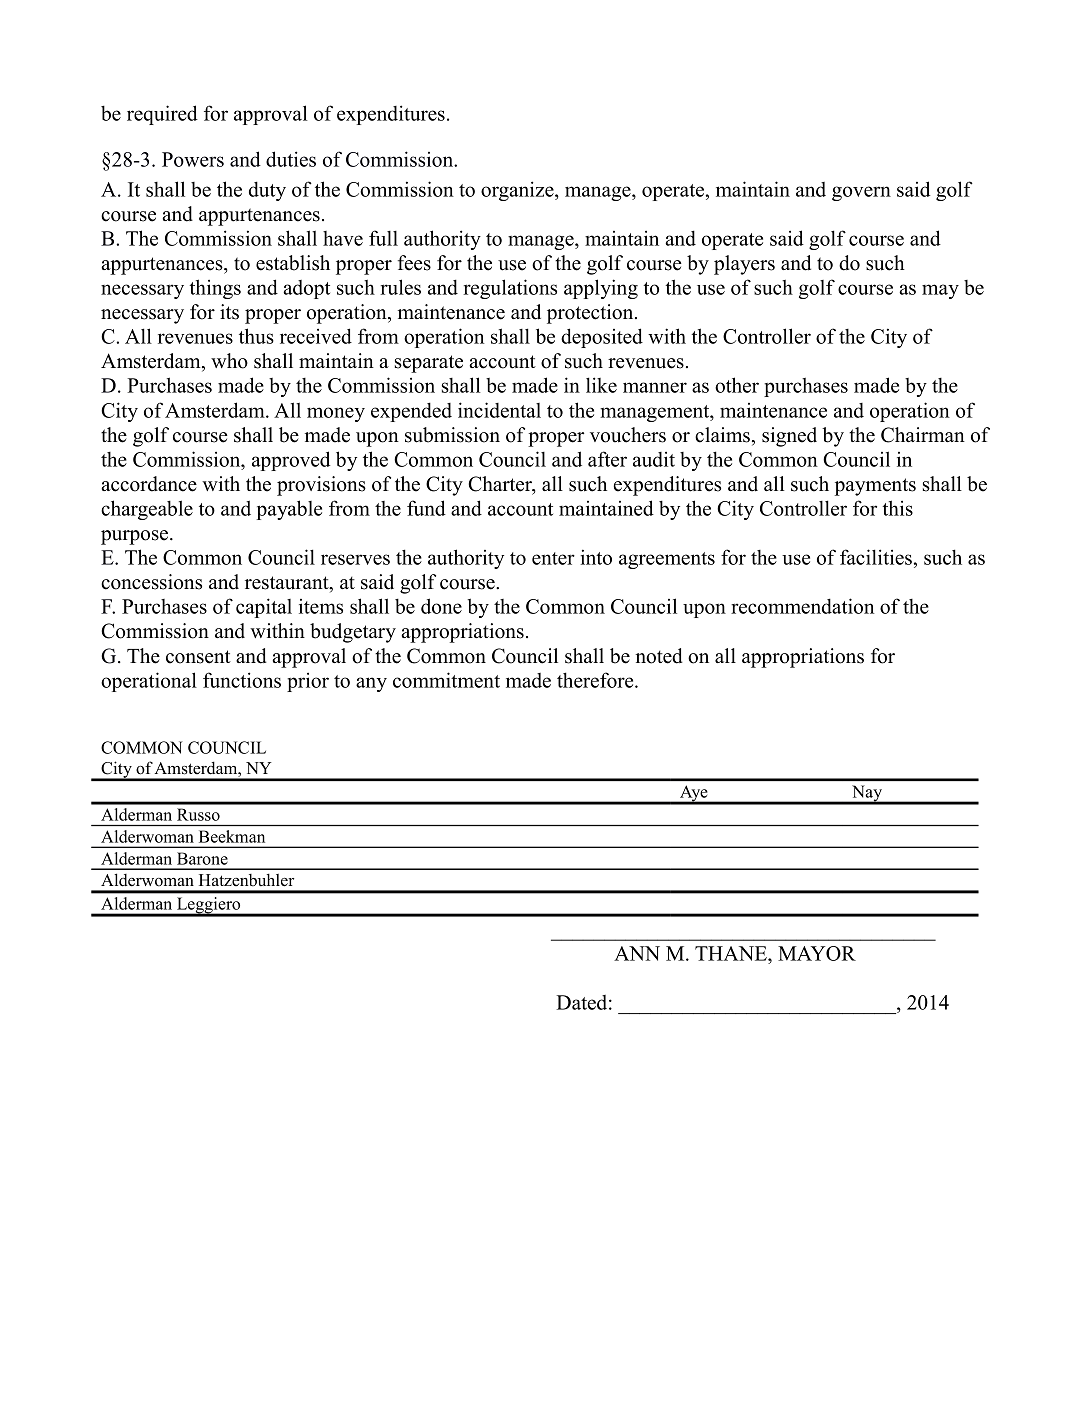  What do you see at coordinates (202, 858) in the image?
I see `Barone` at bounding box center [202, 858].
